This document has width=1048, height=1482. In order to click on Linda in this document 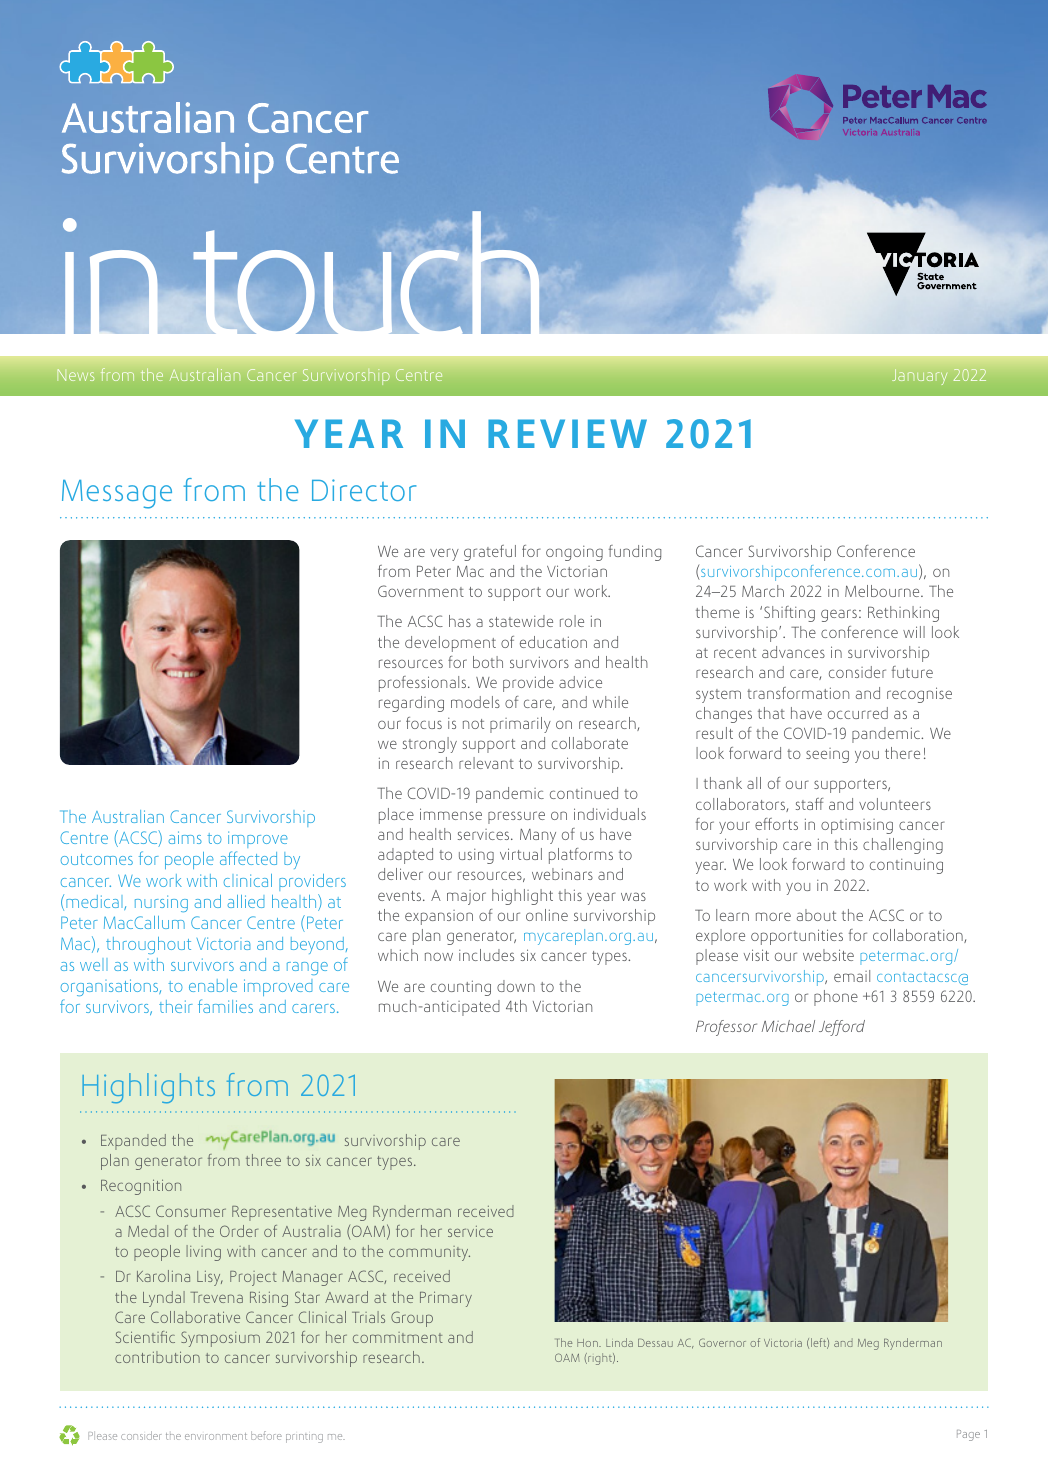, I will do `click(619, 1342)`.
